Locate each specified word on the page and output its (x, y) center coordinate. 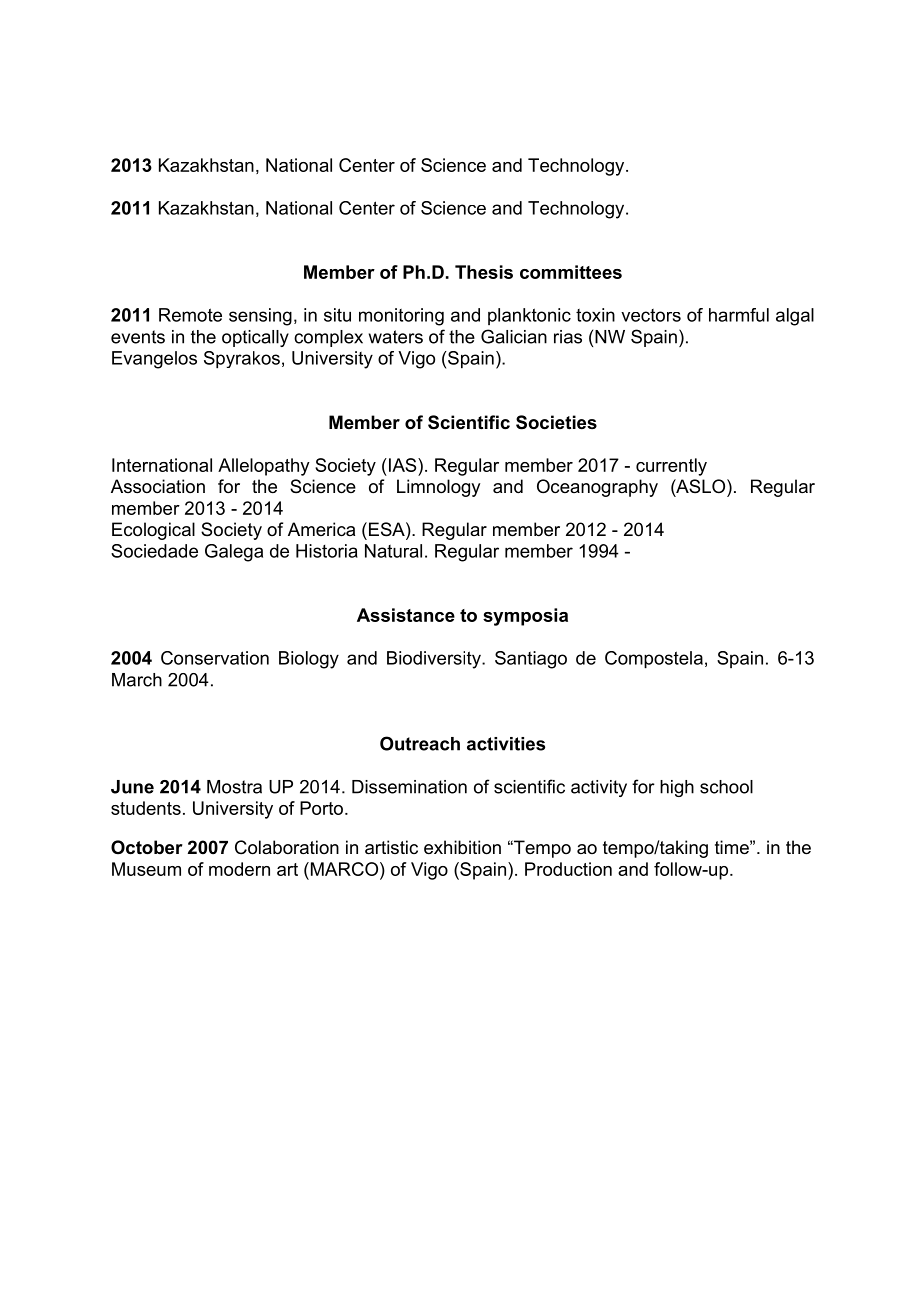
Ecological (153, 531)
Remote (190, 315)
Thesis (484, 272)
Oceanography (597, 488)
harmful (739, 315)
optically (255, 338)
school (726, 787)
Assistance (406, 615)
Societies (556, 422)
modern (239, 869)
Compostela (654, 660)
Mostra (234, 787)
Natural (393, 551)
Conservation (215, 658)
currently (671, 467)
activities (506, 744)
